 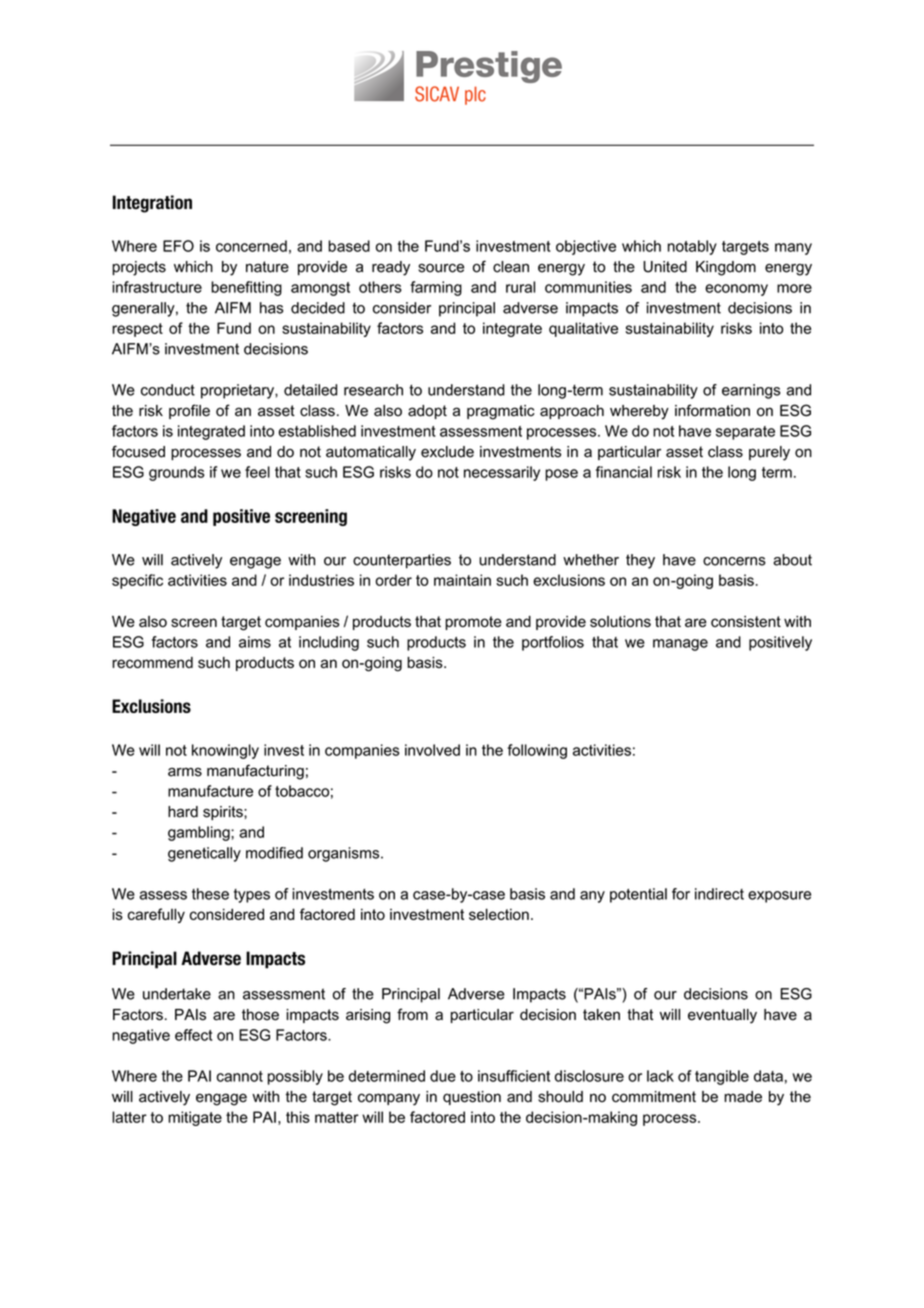 What do you see at coordinates (751, 391) in the screenshot?
I see `earnings` at bounding box center [751, 391].
